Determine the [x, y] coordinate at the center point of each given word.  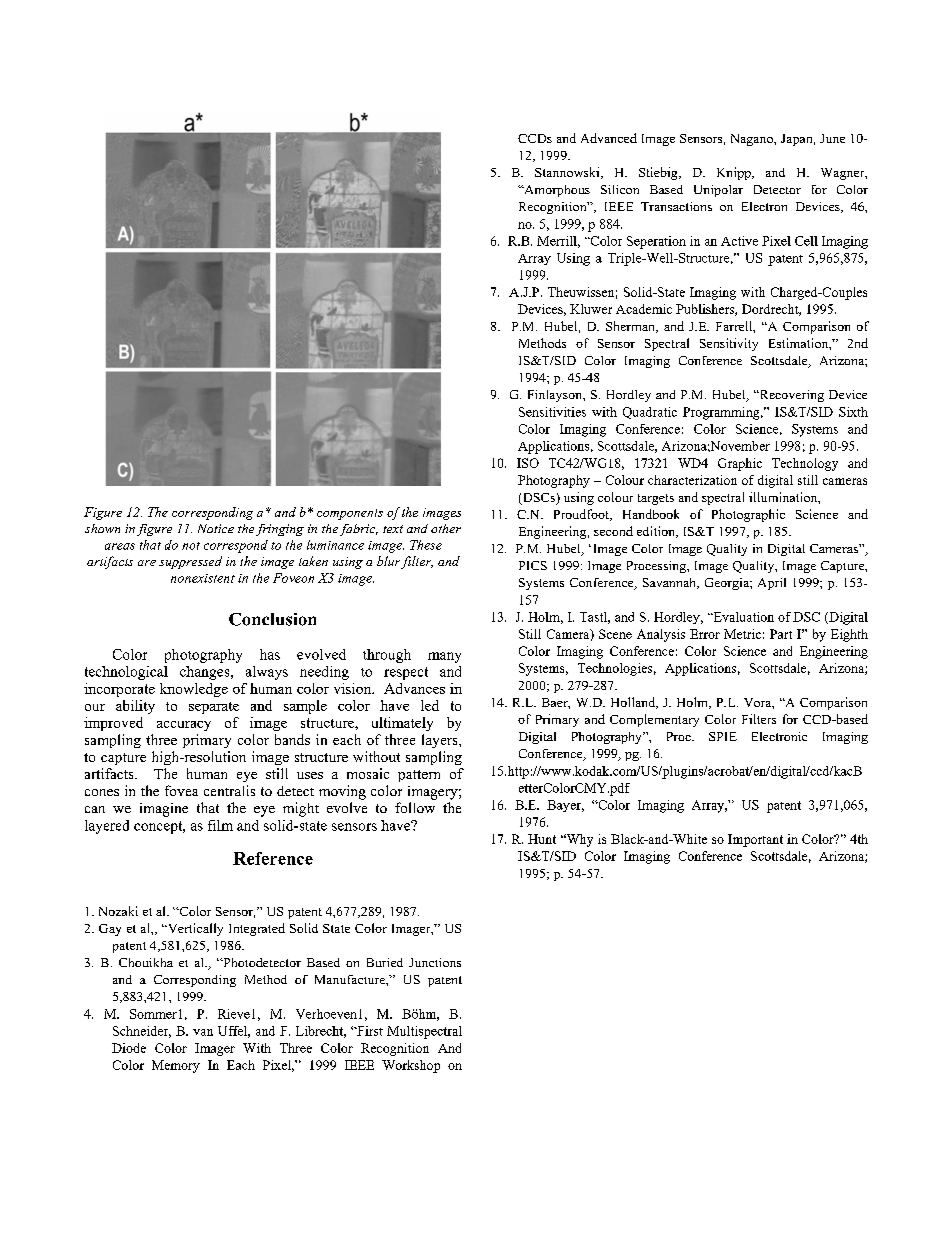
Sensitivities [552, 412]
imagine [164, 810]
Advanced [609, 138]
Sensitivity [729, 344]
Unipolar [718, 191]
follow [415, 807]
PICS [533, 565]
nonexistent [203, 578]
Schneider [142, 1032]
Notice [216, 528]
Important [755, 840]
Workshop [411, 1066]
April [772, 584]
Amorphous [556, 191]
